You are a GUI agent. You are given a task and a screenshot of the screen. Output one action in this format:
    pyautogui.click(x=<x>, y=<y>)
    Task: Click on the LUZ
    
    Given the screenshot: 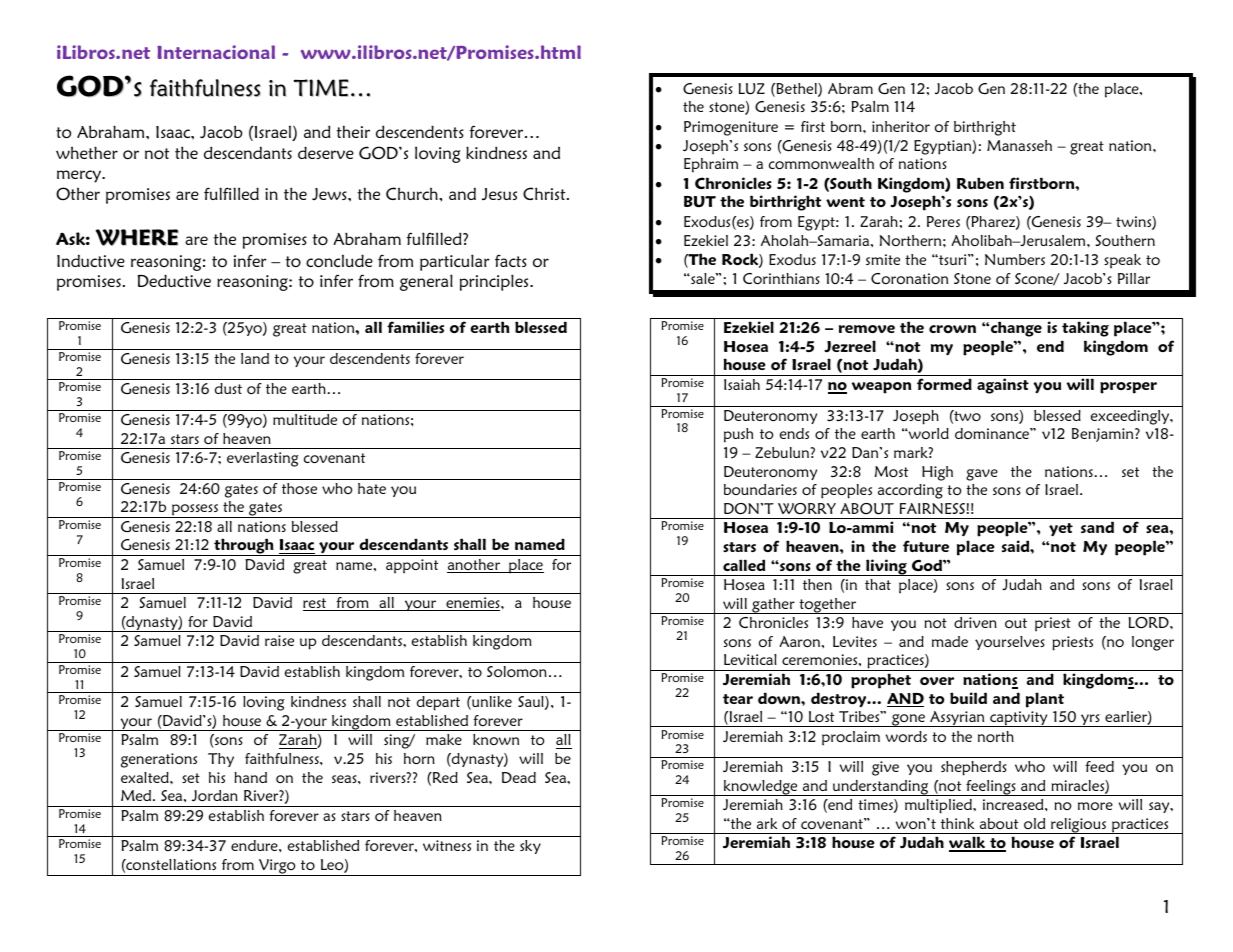 What is the action you would take?
    pyautogui.click(x=751, y=89)
